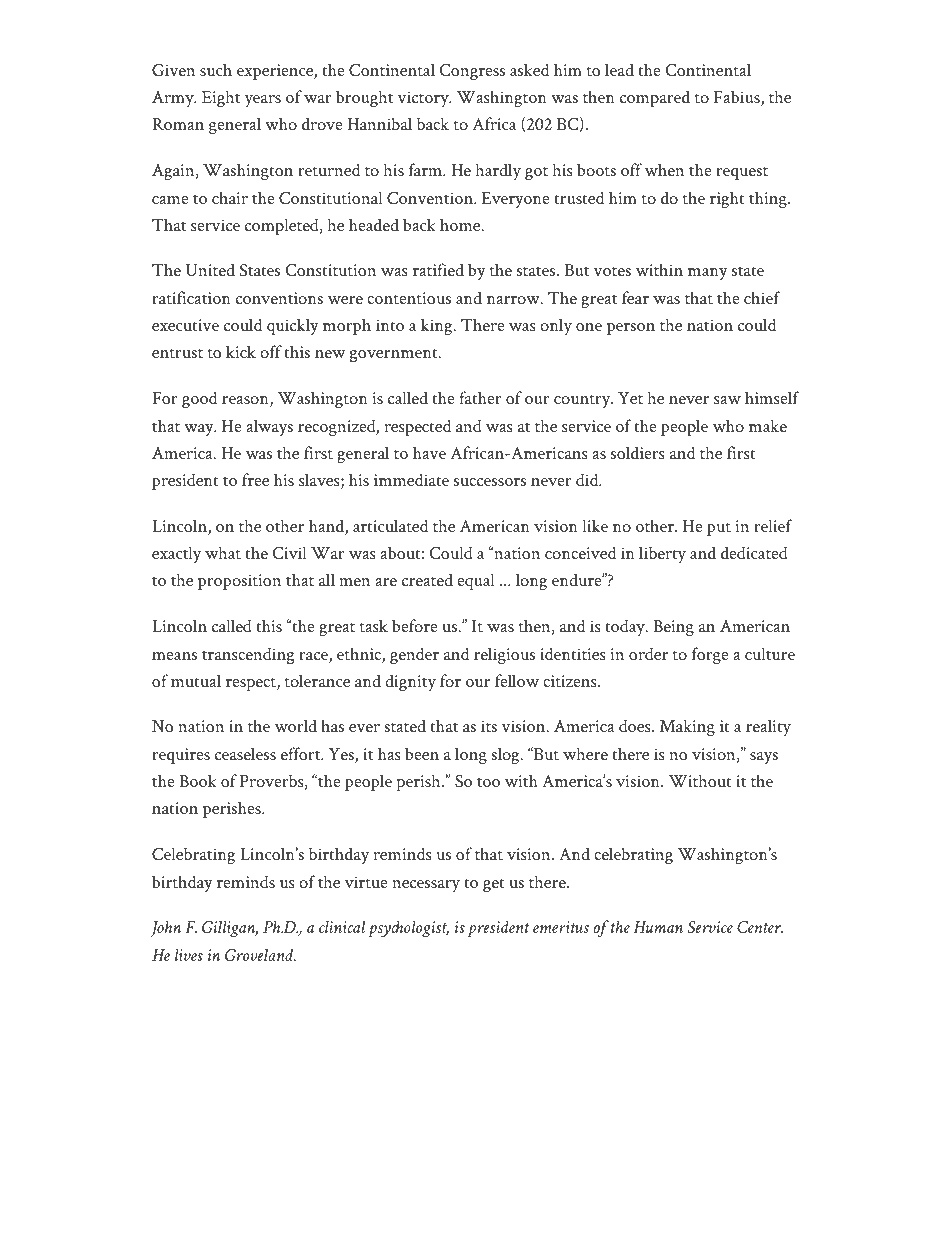  What do you see at coordinates (189, 955) in the document?
I see `lives` at bounding box center [189, 955].
